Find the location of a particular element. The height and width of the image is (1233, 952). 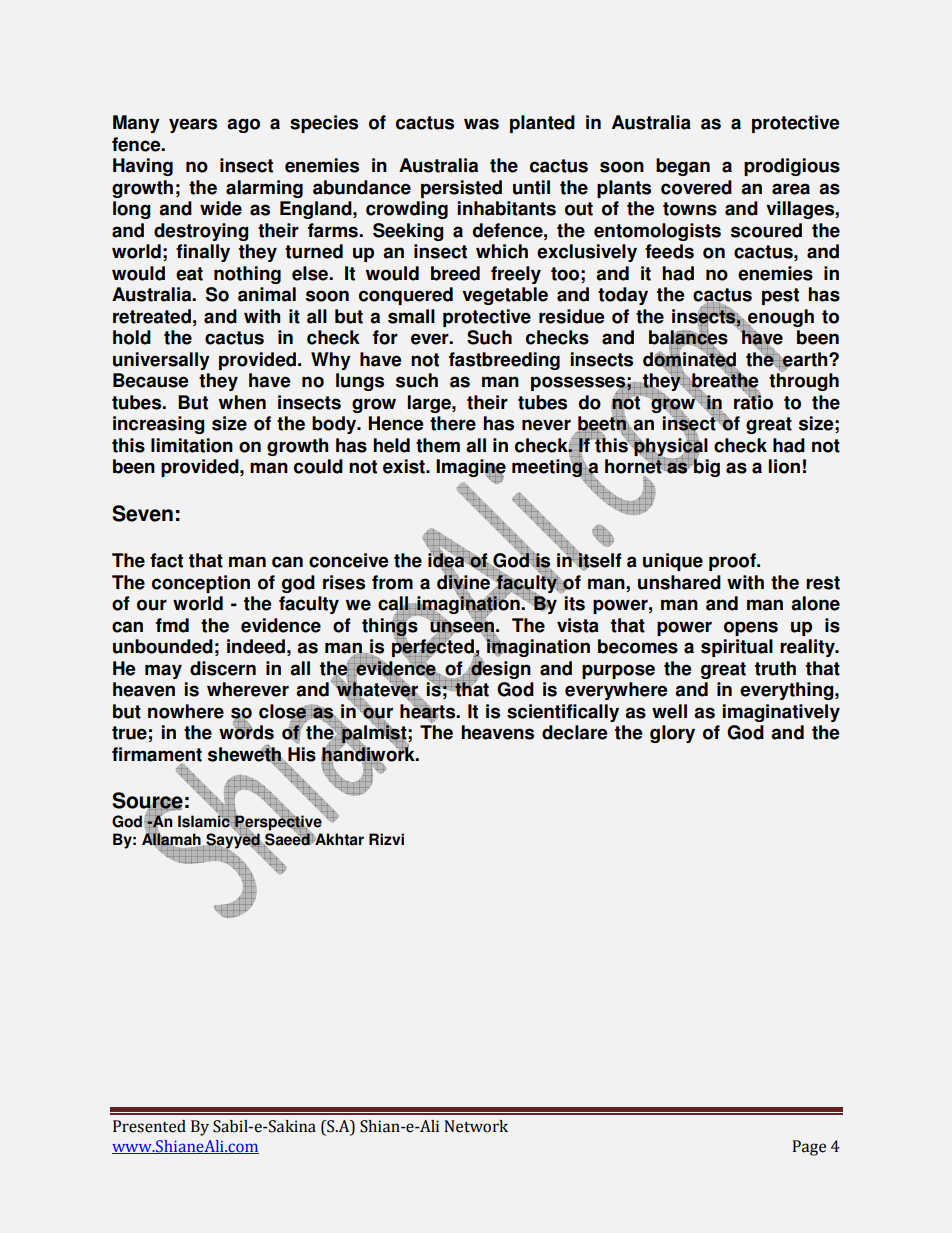

opens is located at coordinates (751, 628).
